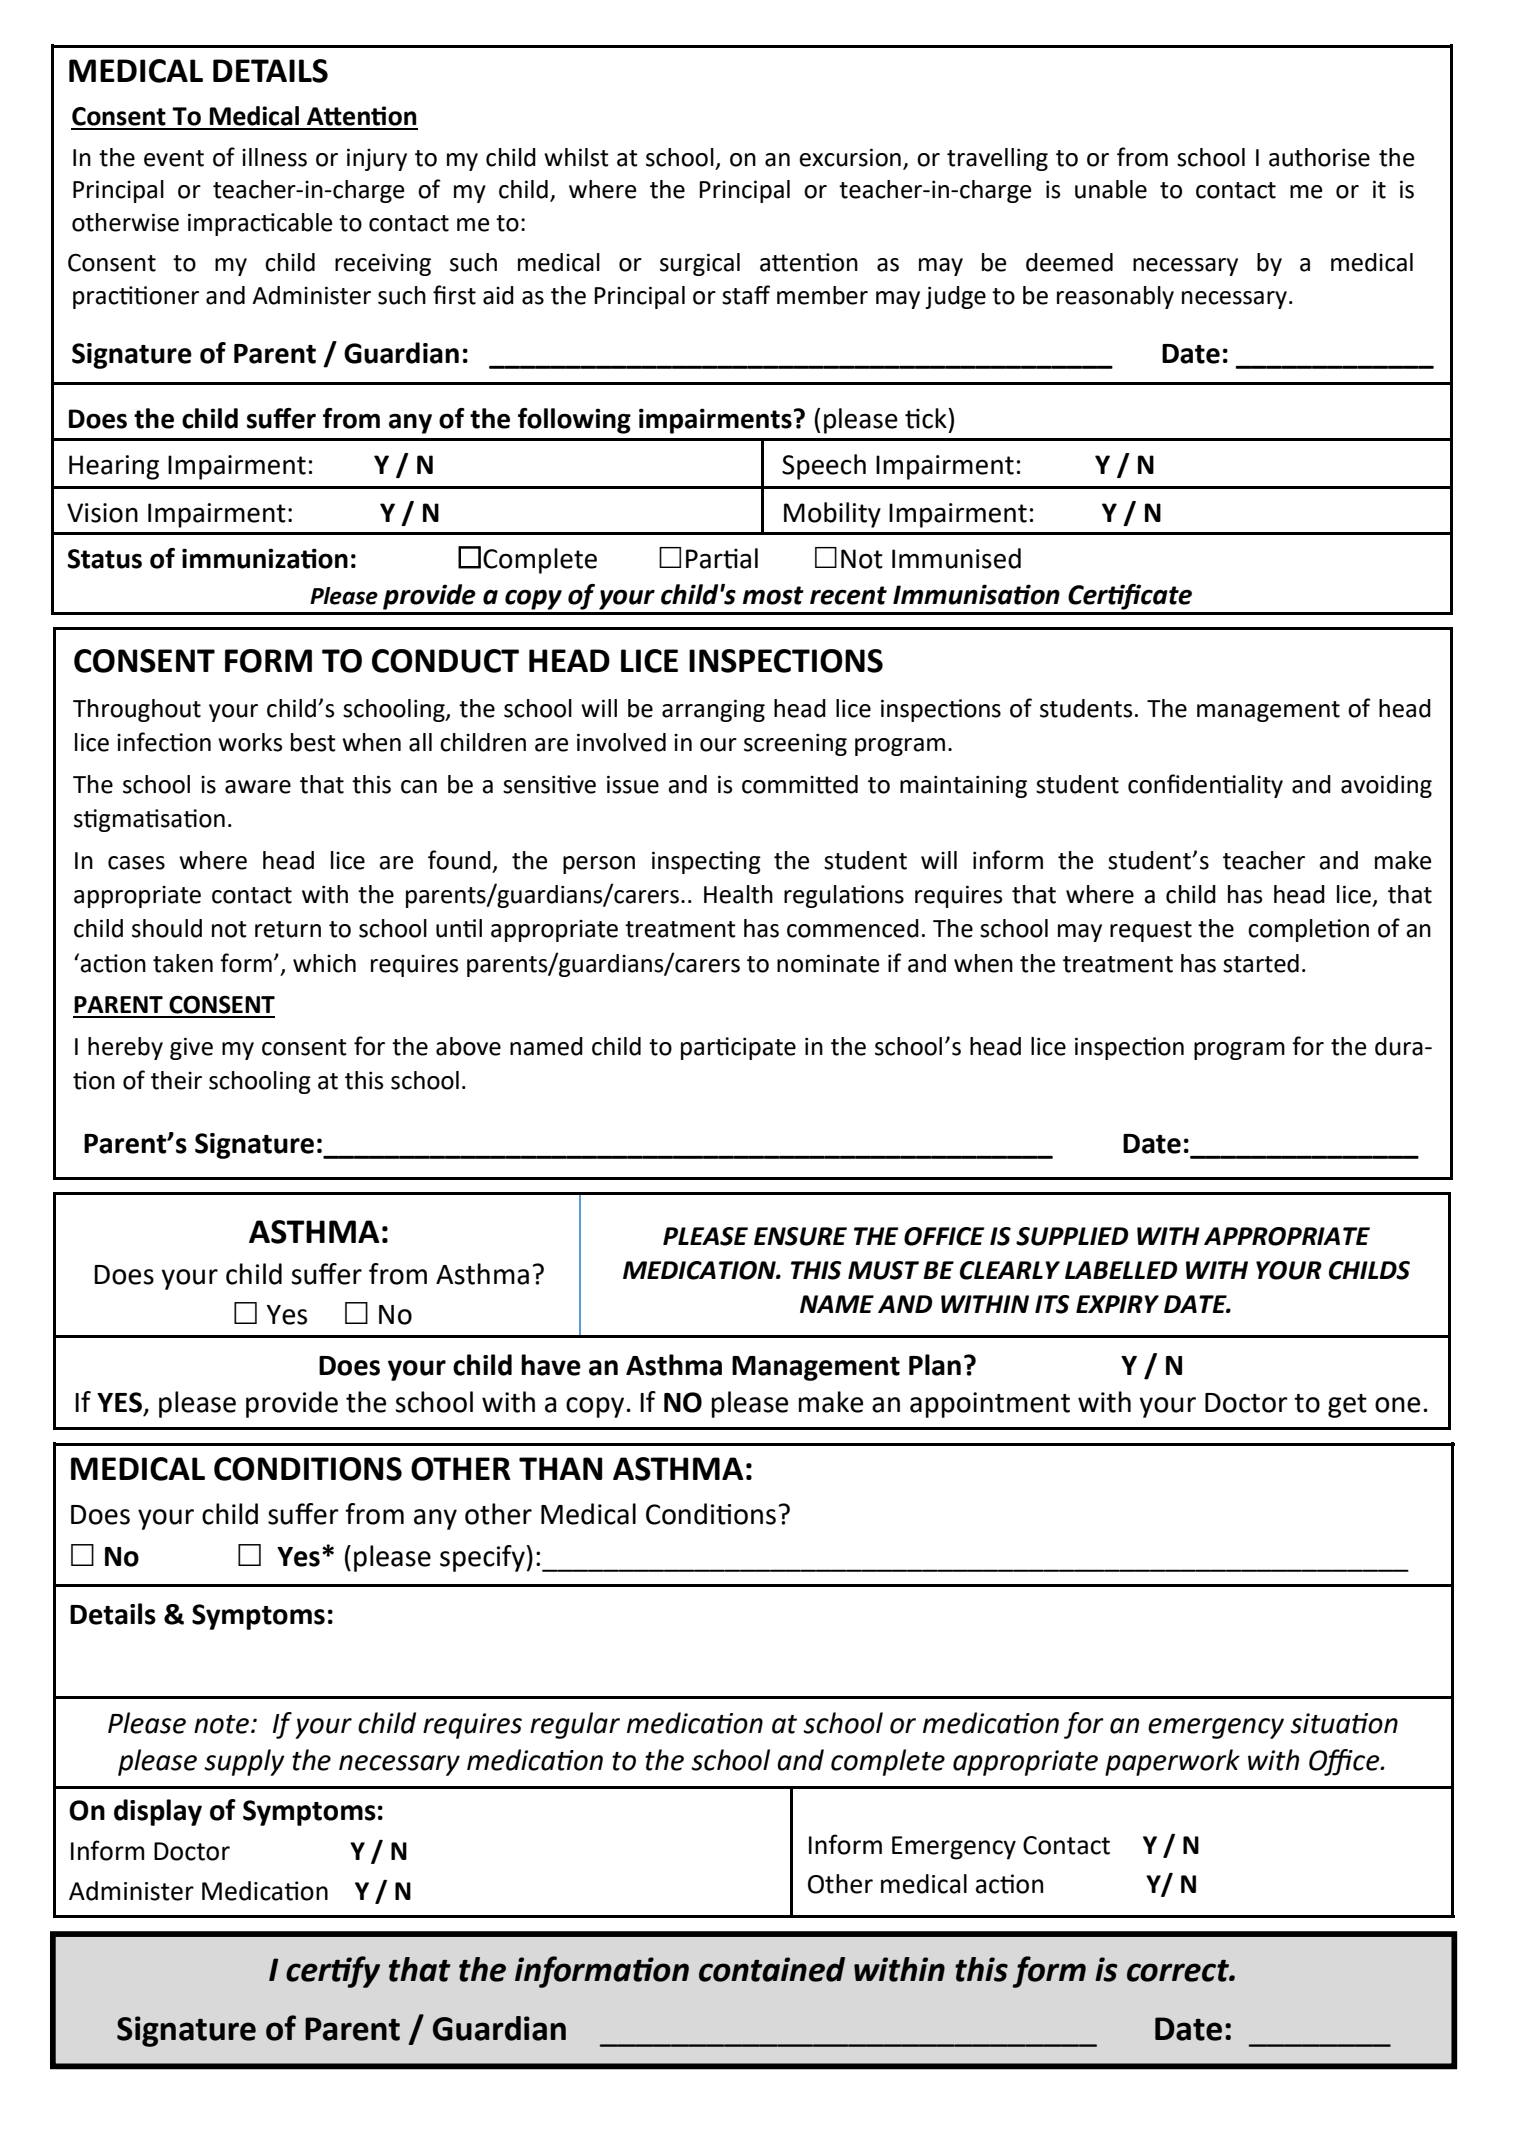  What do you see at coordinates (333, 1972) in the page?
I see `certify` at bounding box center [333, 1972].
